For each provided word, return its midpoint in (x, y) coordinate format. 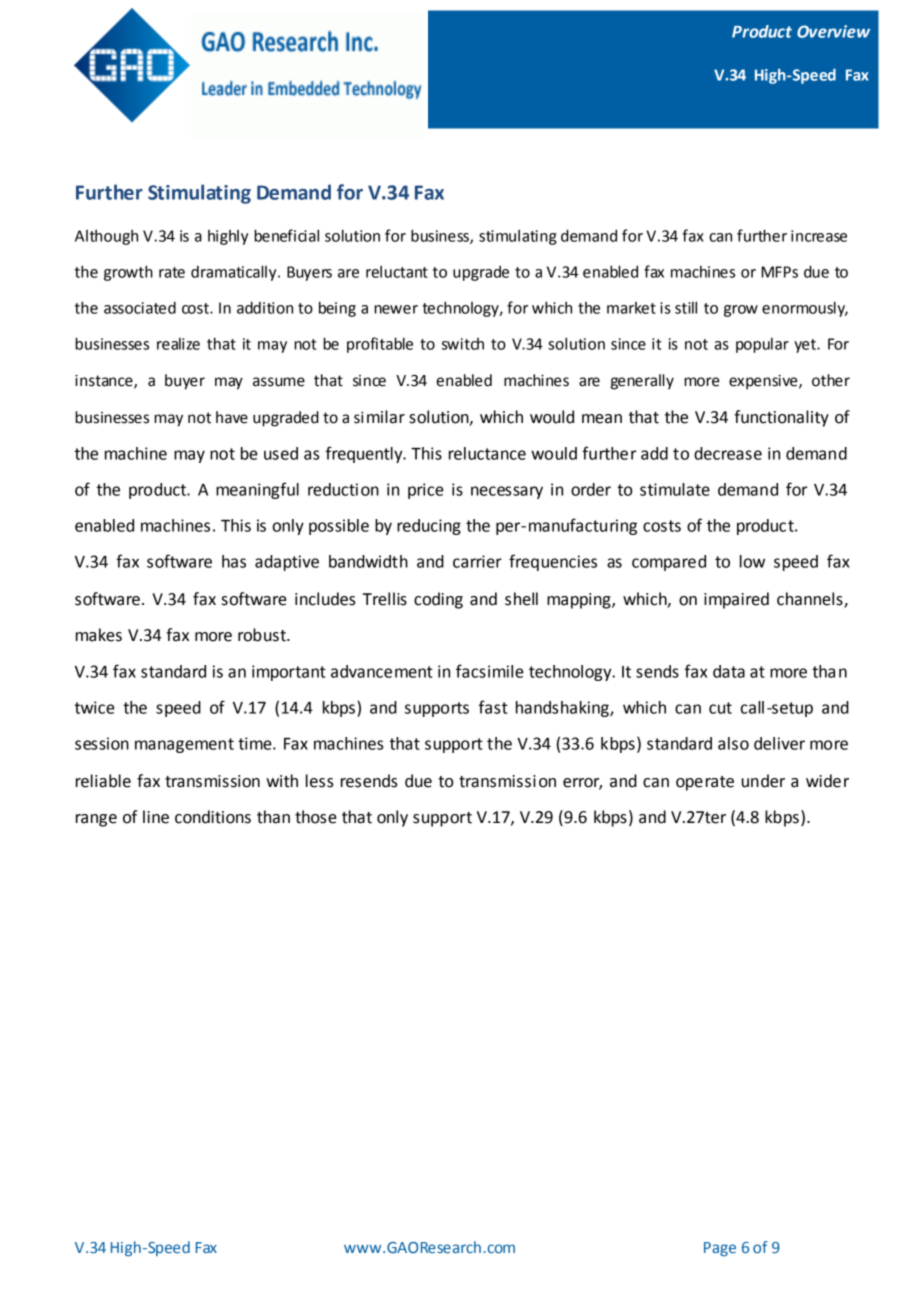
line (156, 817)
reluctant (397, 272)
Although (106, 237)
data (729, 671)
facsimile (490, 671)
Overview (833, 31)
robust (263, 635)
